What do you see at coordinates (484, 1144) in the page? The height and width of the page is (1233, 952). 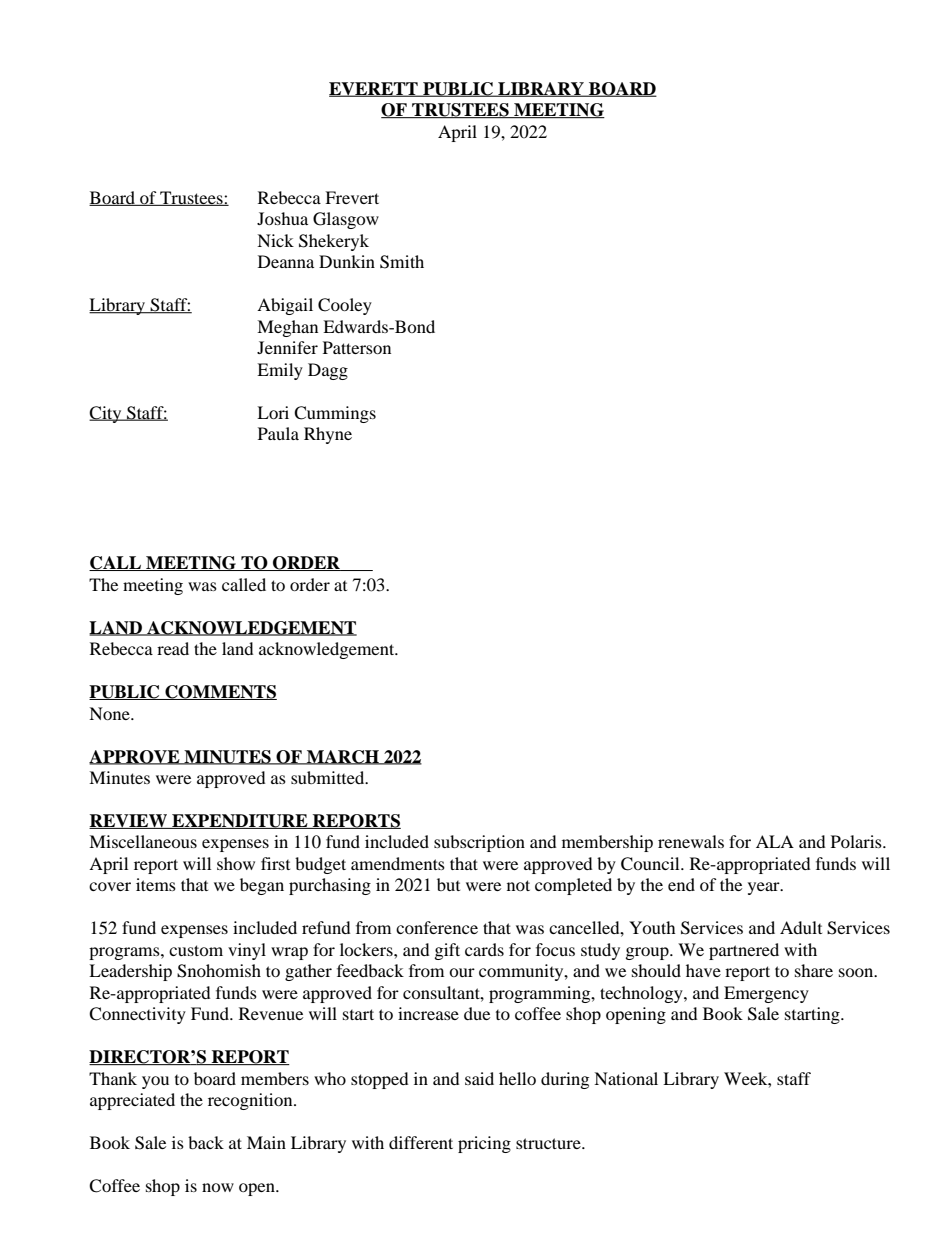 I see `pricing` at bounding box center [484, 1144].
